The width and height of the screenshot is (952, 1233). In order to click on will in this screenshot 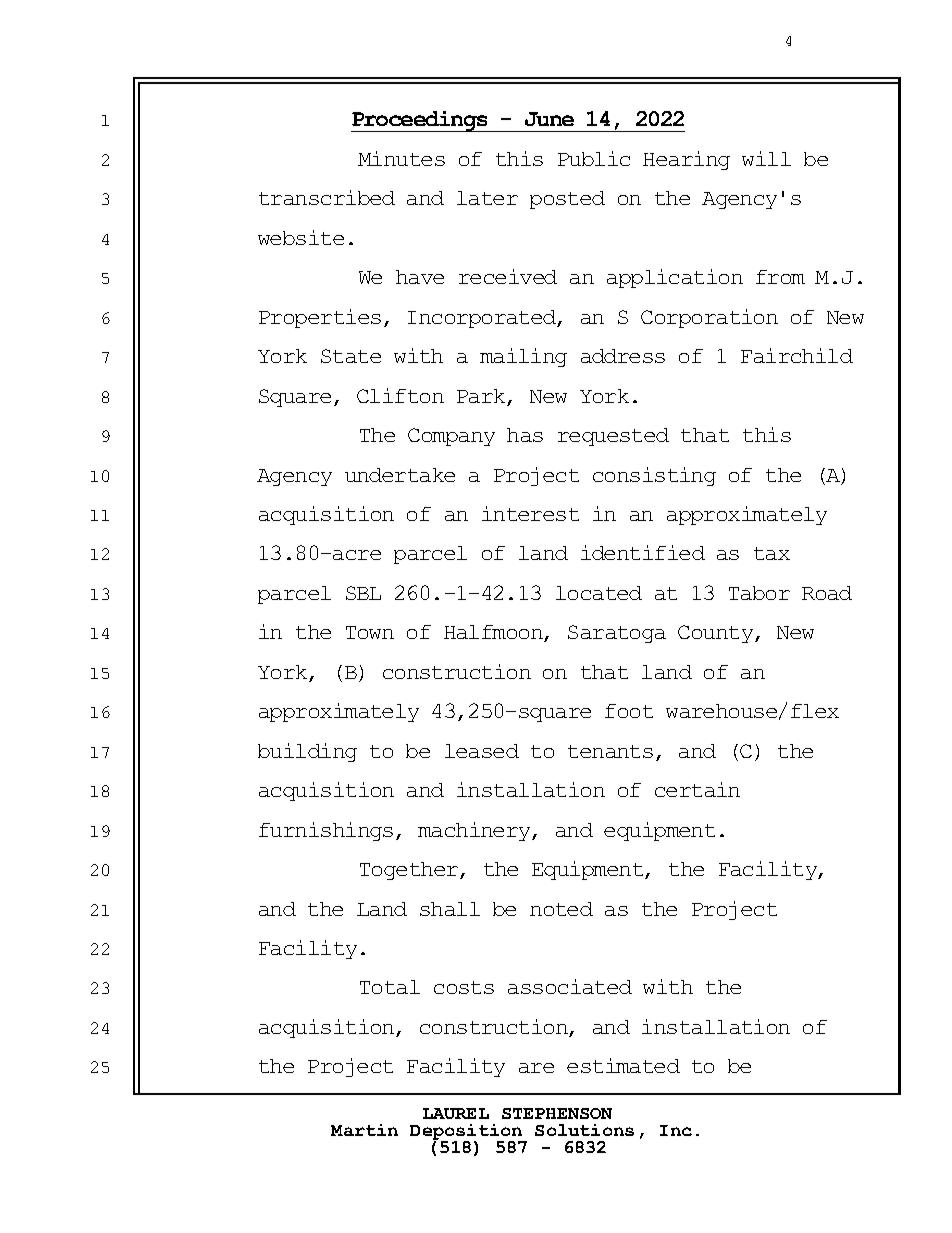, I will do `click(766, 158)`.
